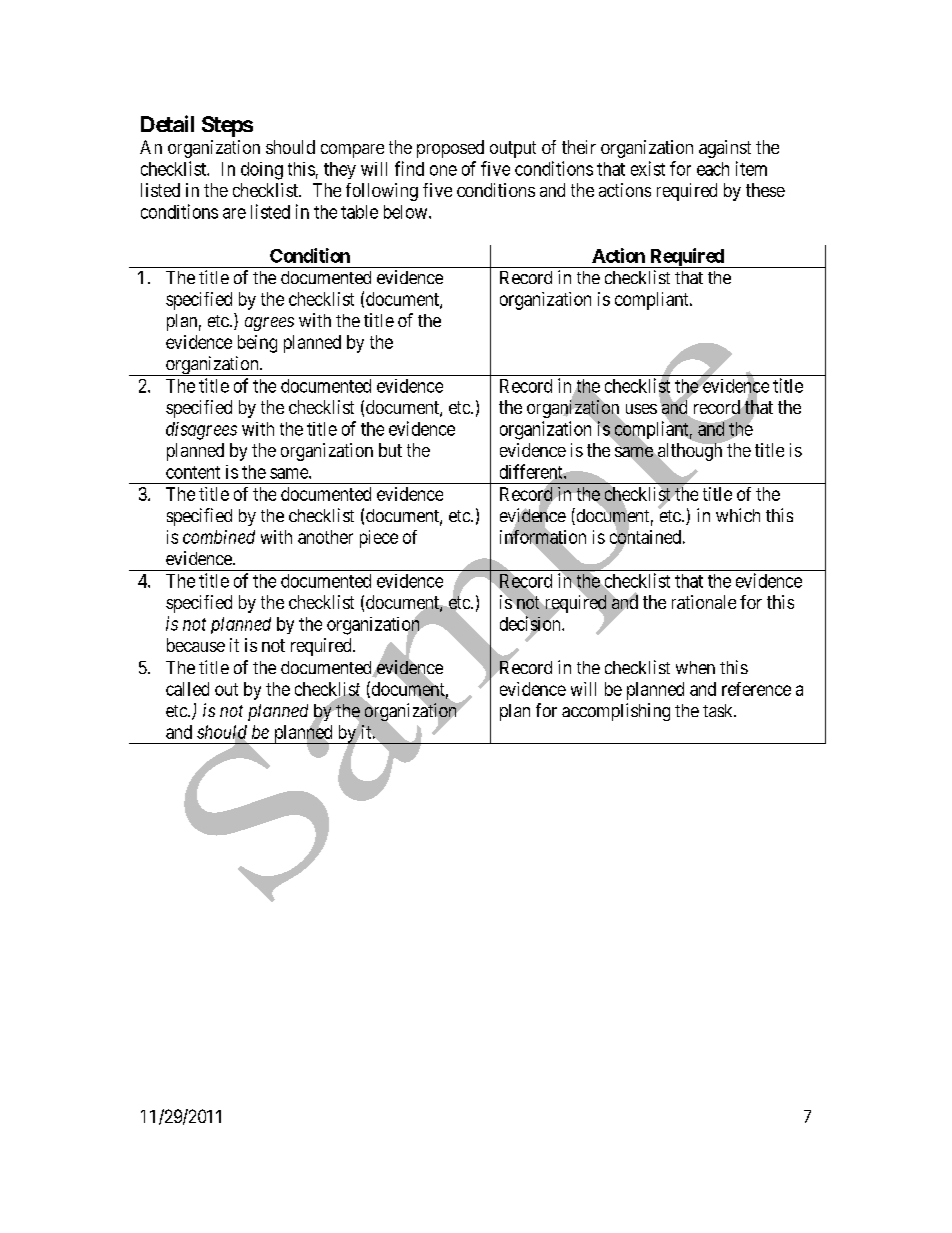  I want to click on these, so click(765, 190).
